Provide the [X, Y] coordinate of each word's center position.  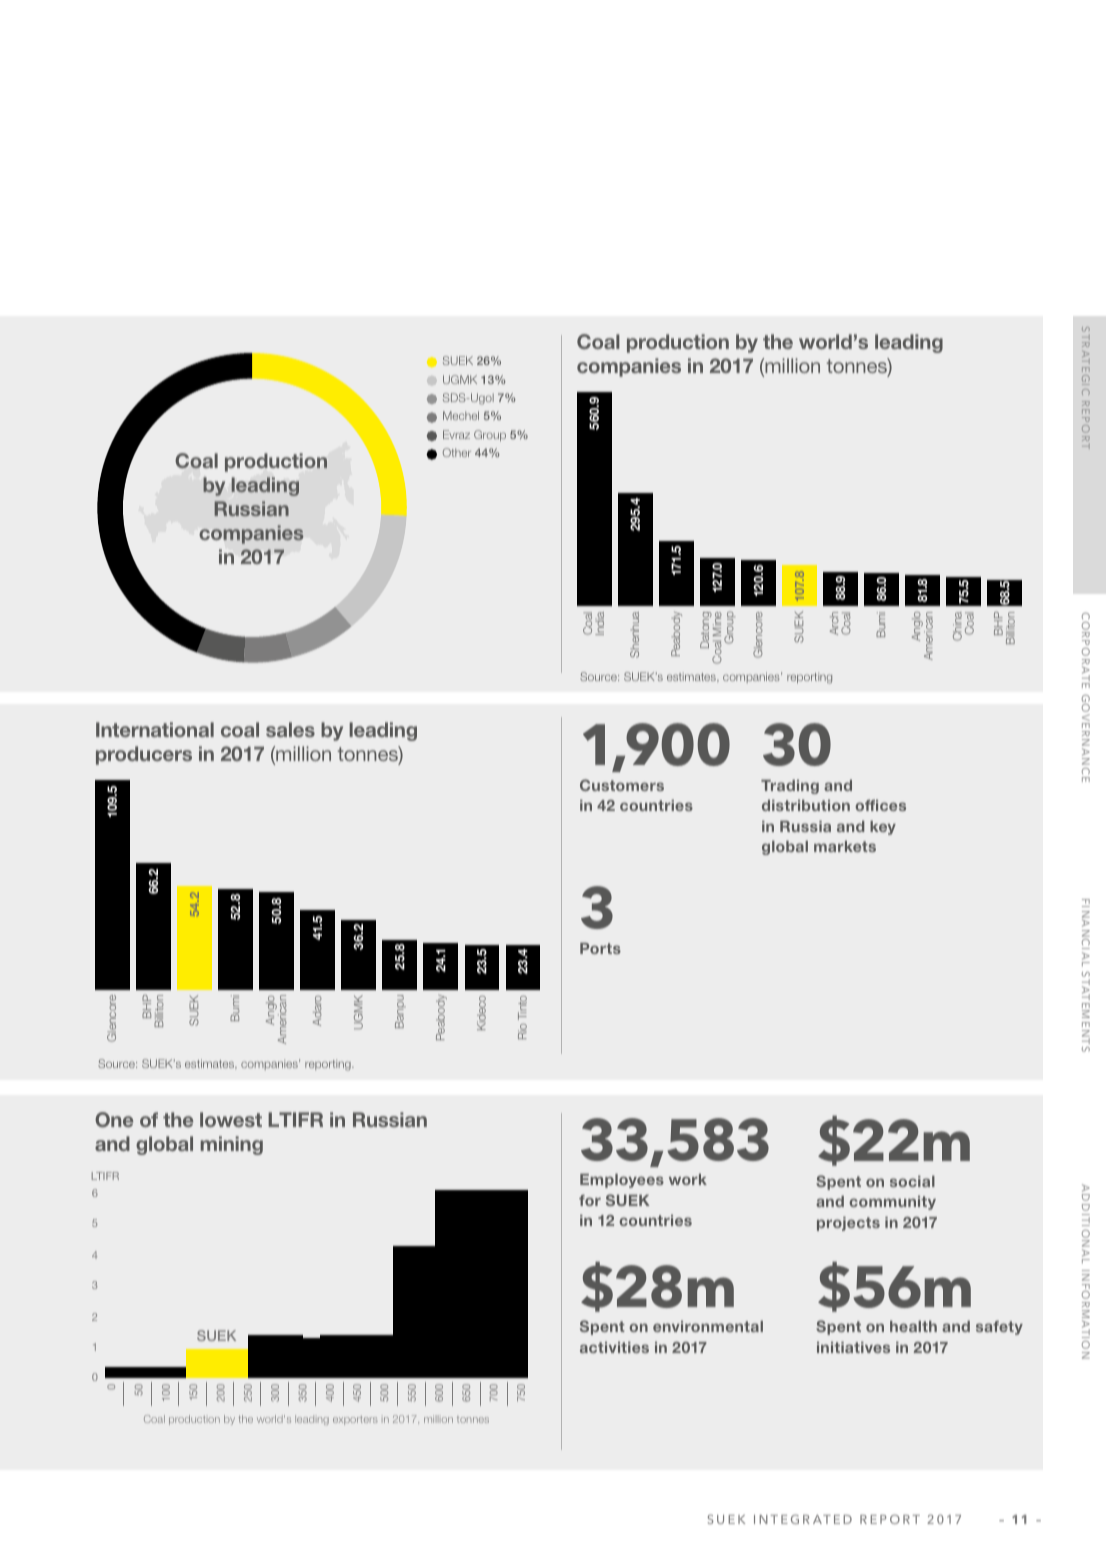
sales [290, 729]
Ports [600, 948]
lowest [231, 1119]
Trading [790, 787]
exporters [355, 1420]
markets [845, 846]
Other [457, 452]
